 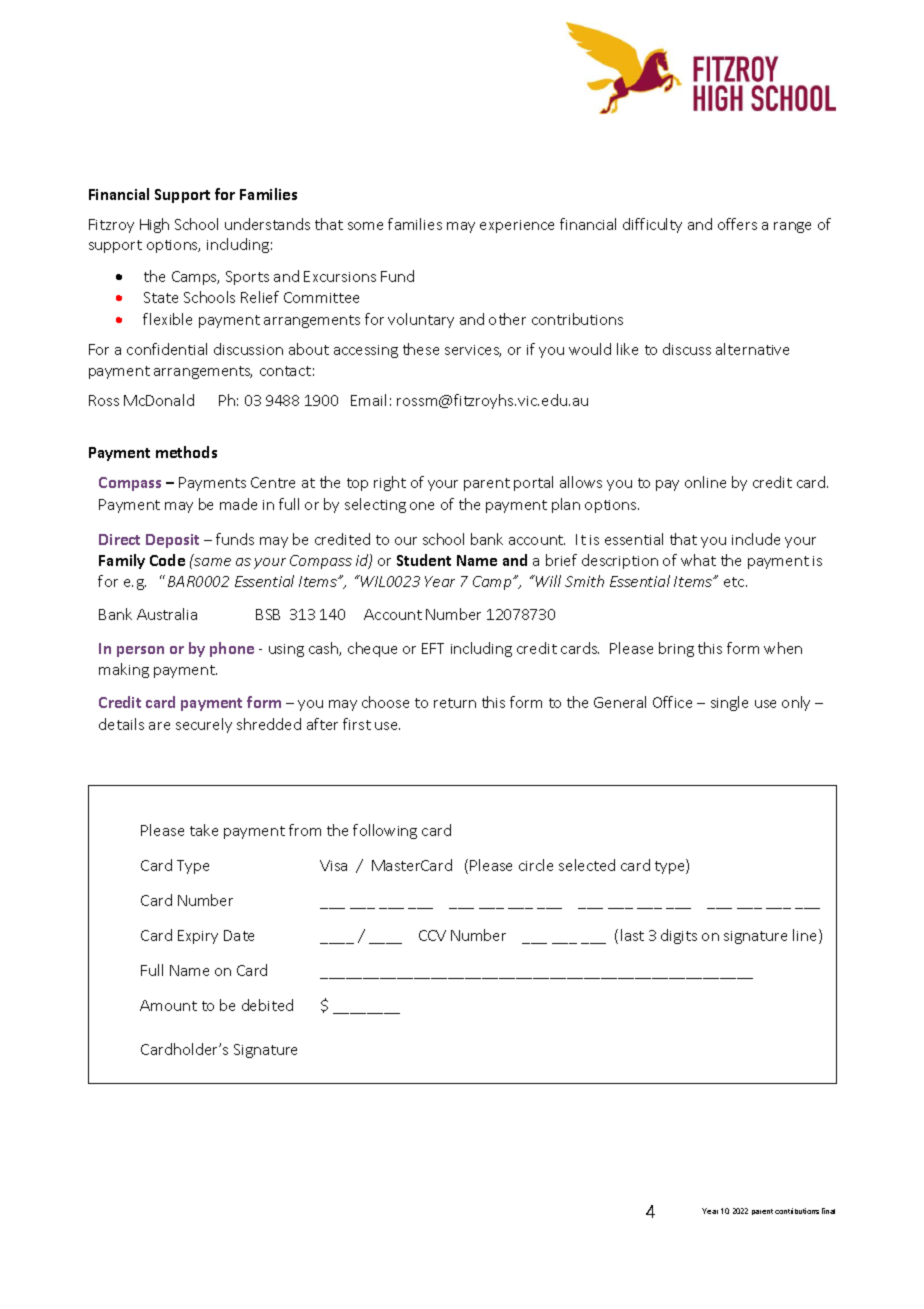 I want to click on securely, so click(x=204, y=725).
